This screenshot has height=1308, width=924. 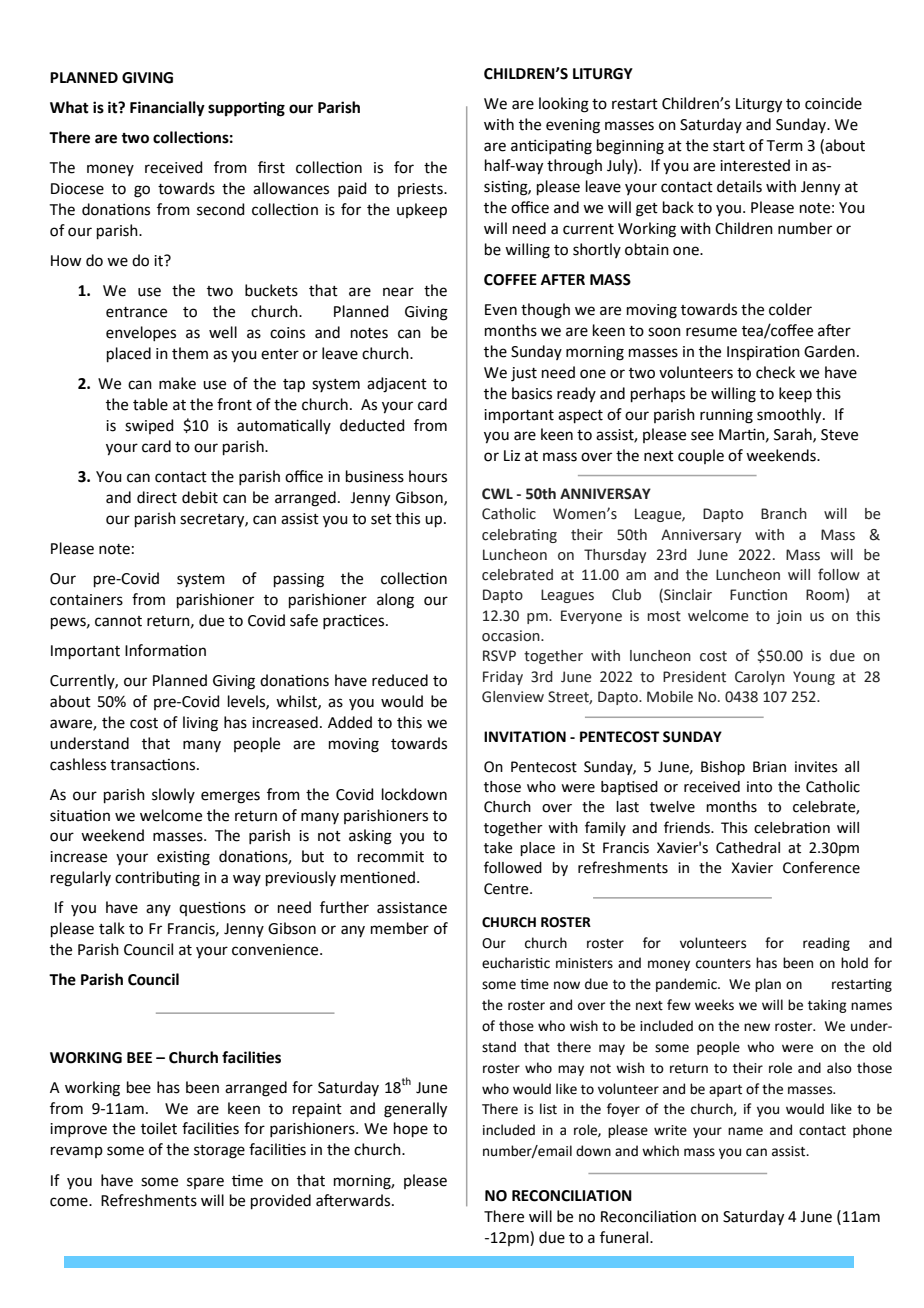 I want to click on existing, so click(x=183, y=858).
